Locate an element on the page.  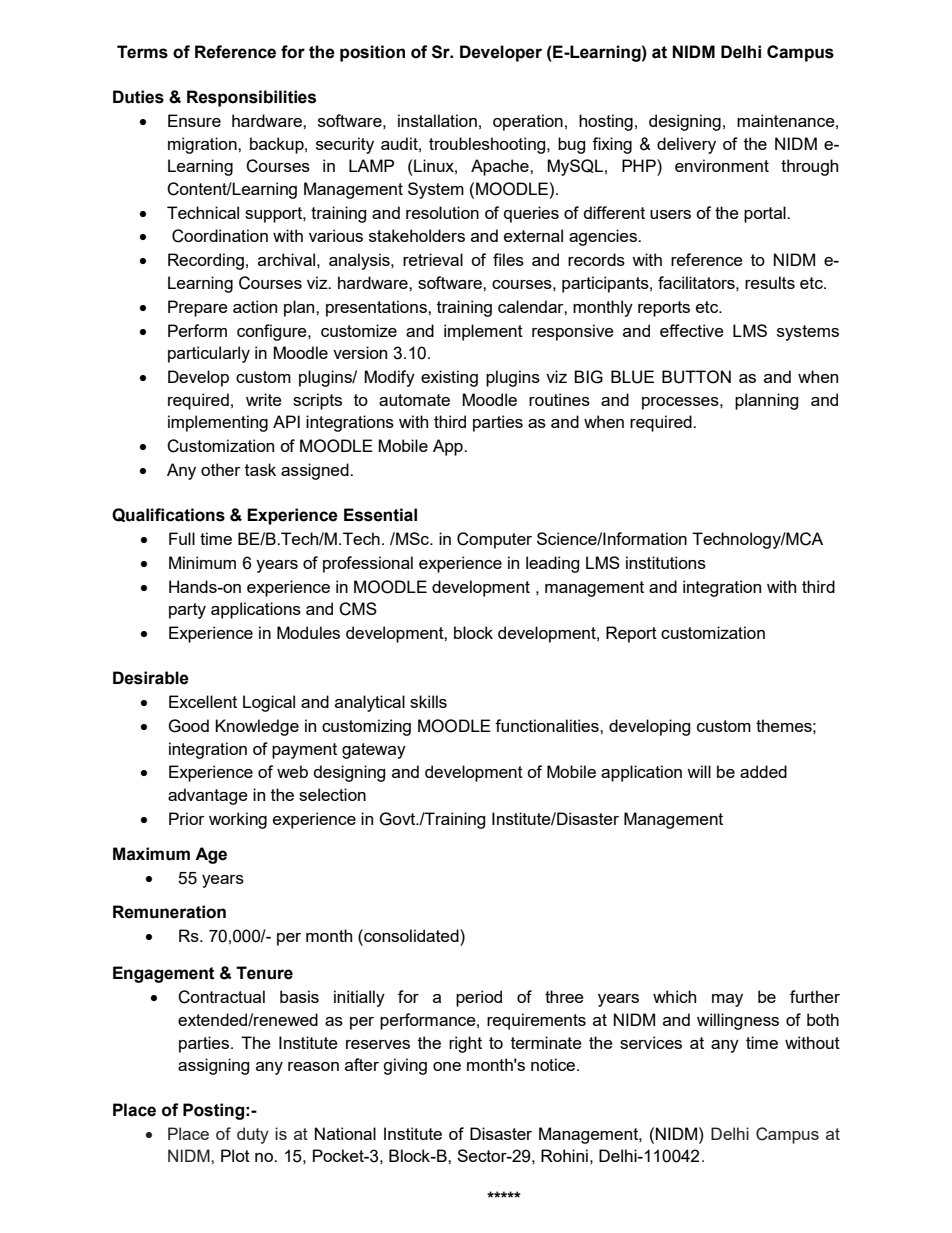
Responsibilities is located at coordinates (251, 98).
